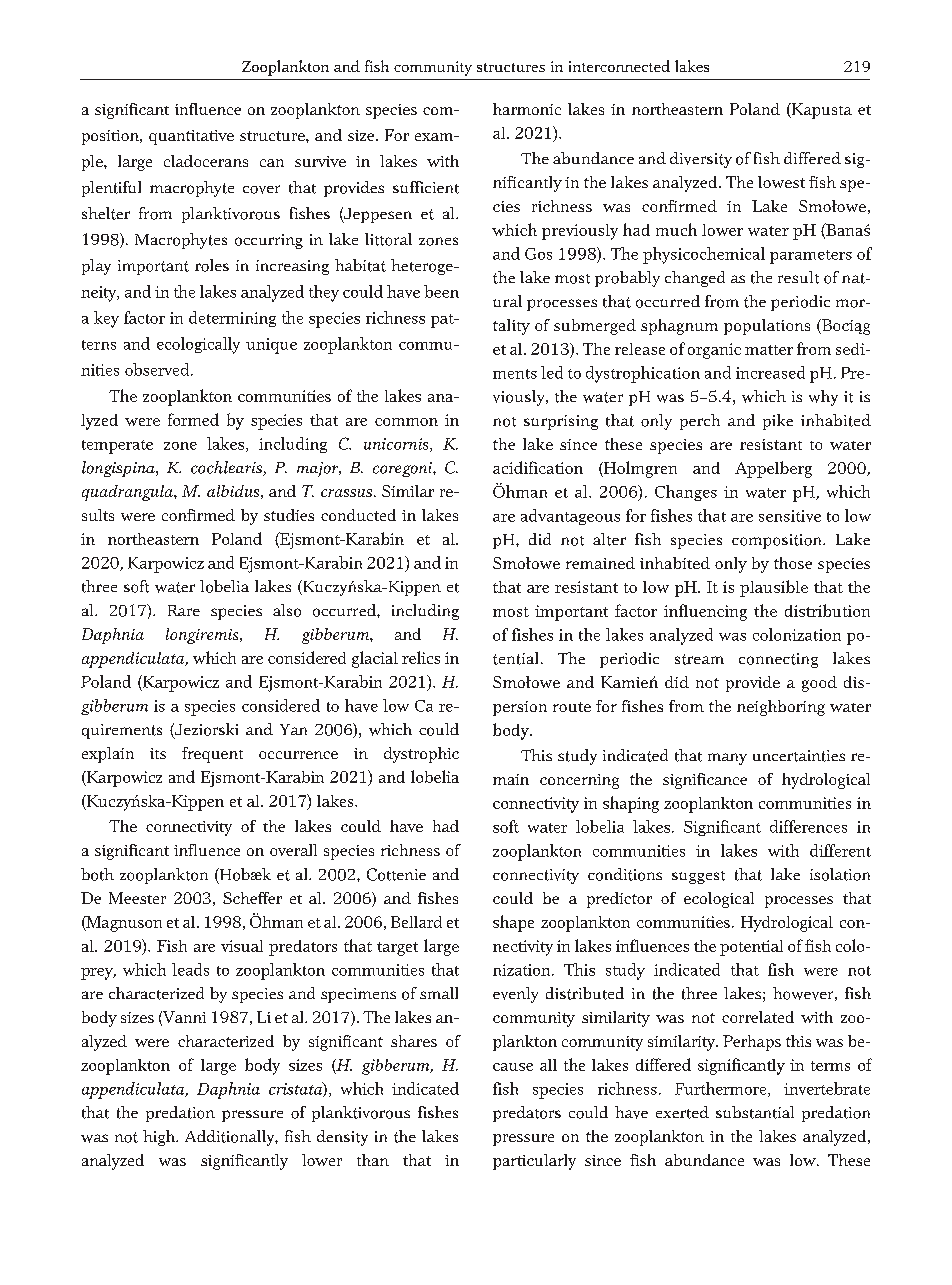 This page has width=952, height=1285. I want to click on populations, so click(767, 327).
